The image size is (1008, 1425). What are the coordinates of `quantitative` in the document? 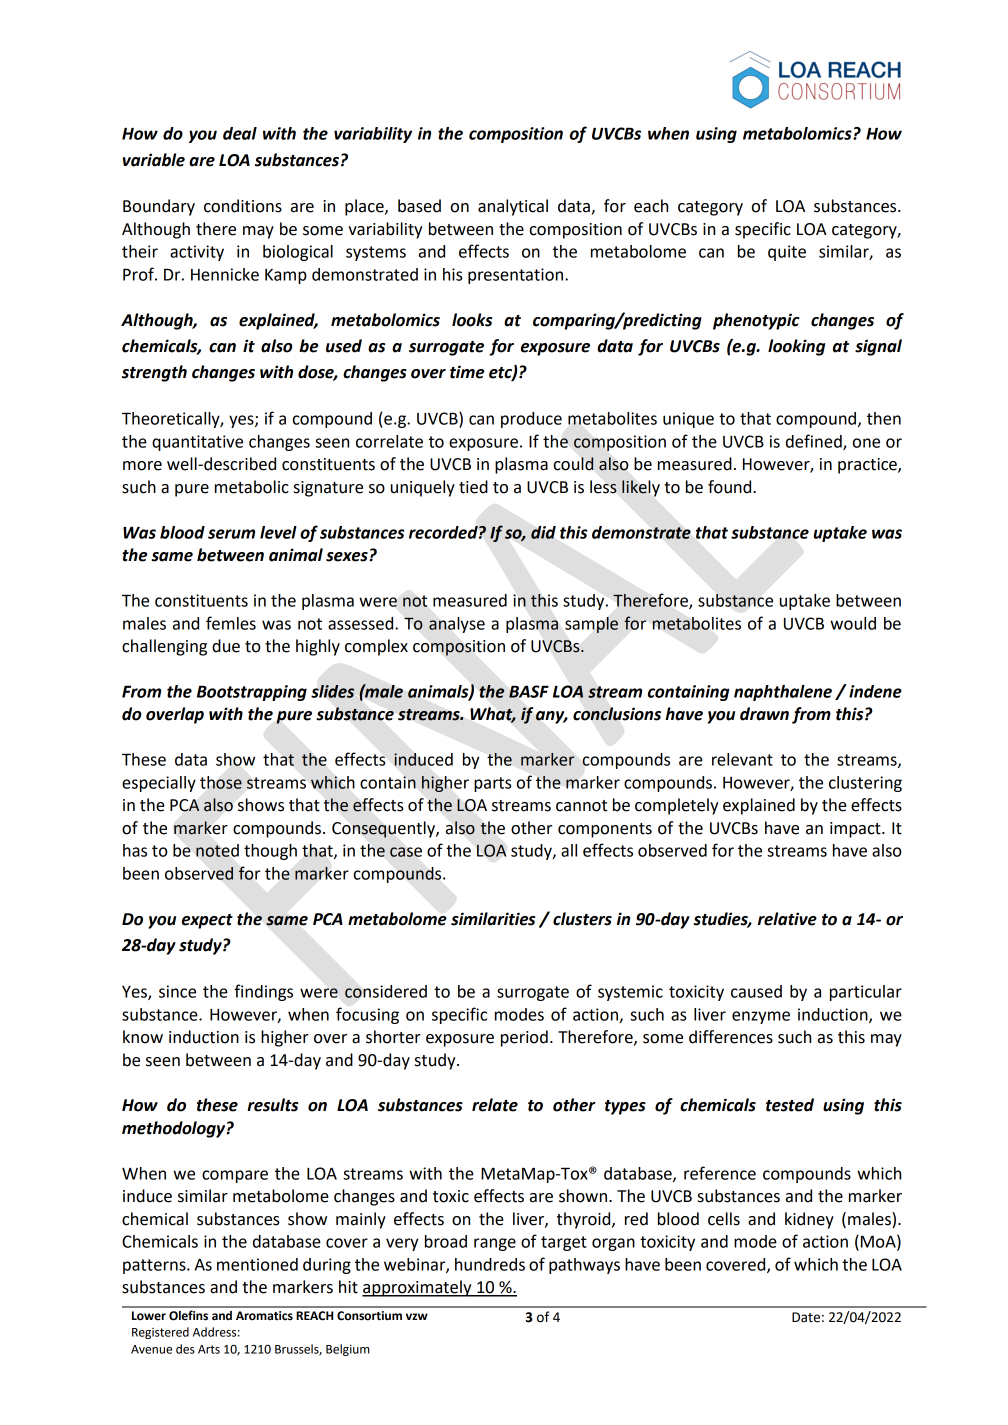 It's located at (197, 443).
